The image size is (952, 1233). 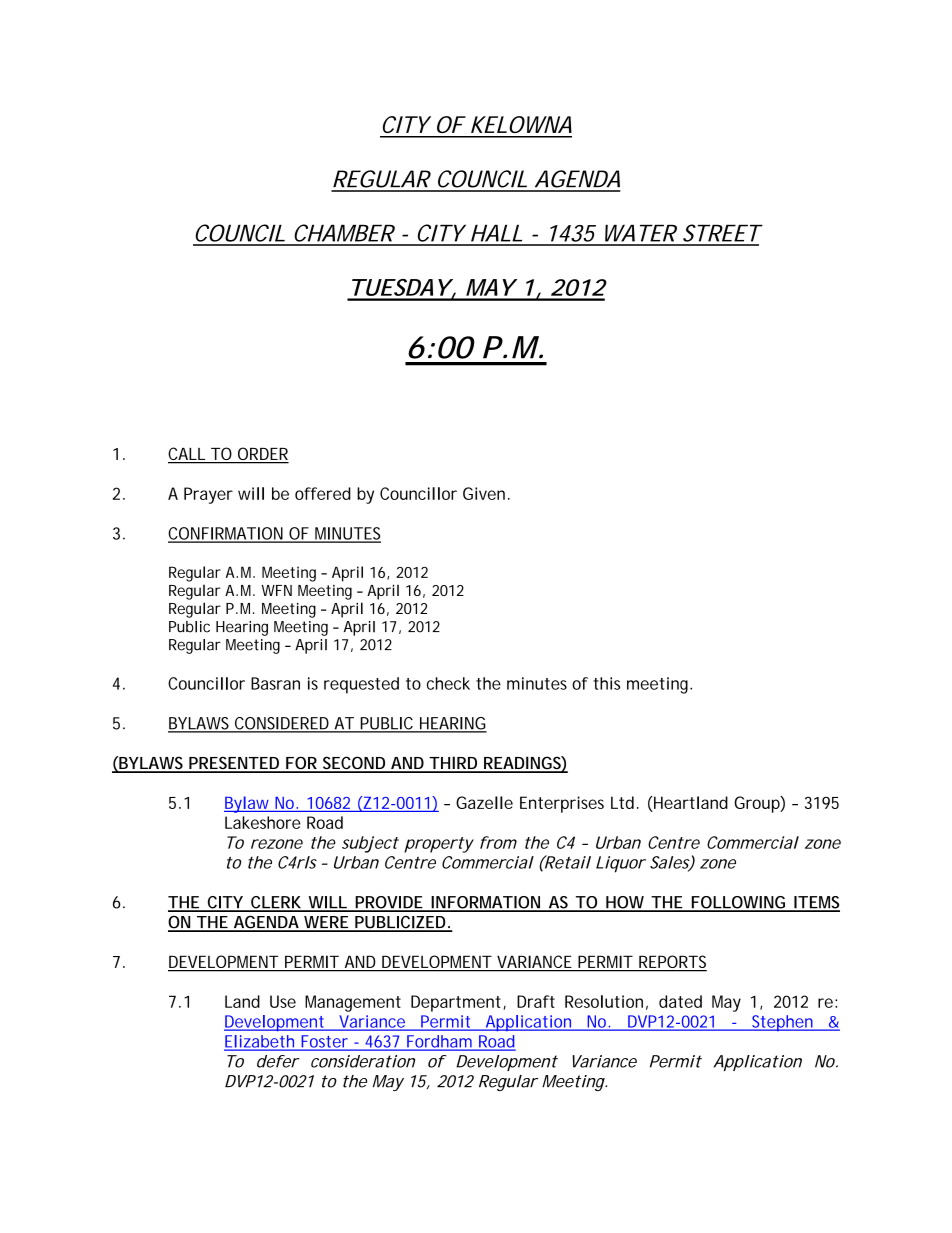 I want to click on check, so click(x=448, y=683).
